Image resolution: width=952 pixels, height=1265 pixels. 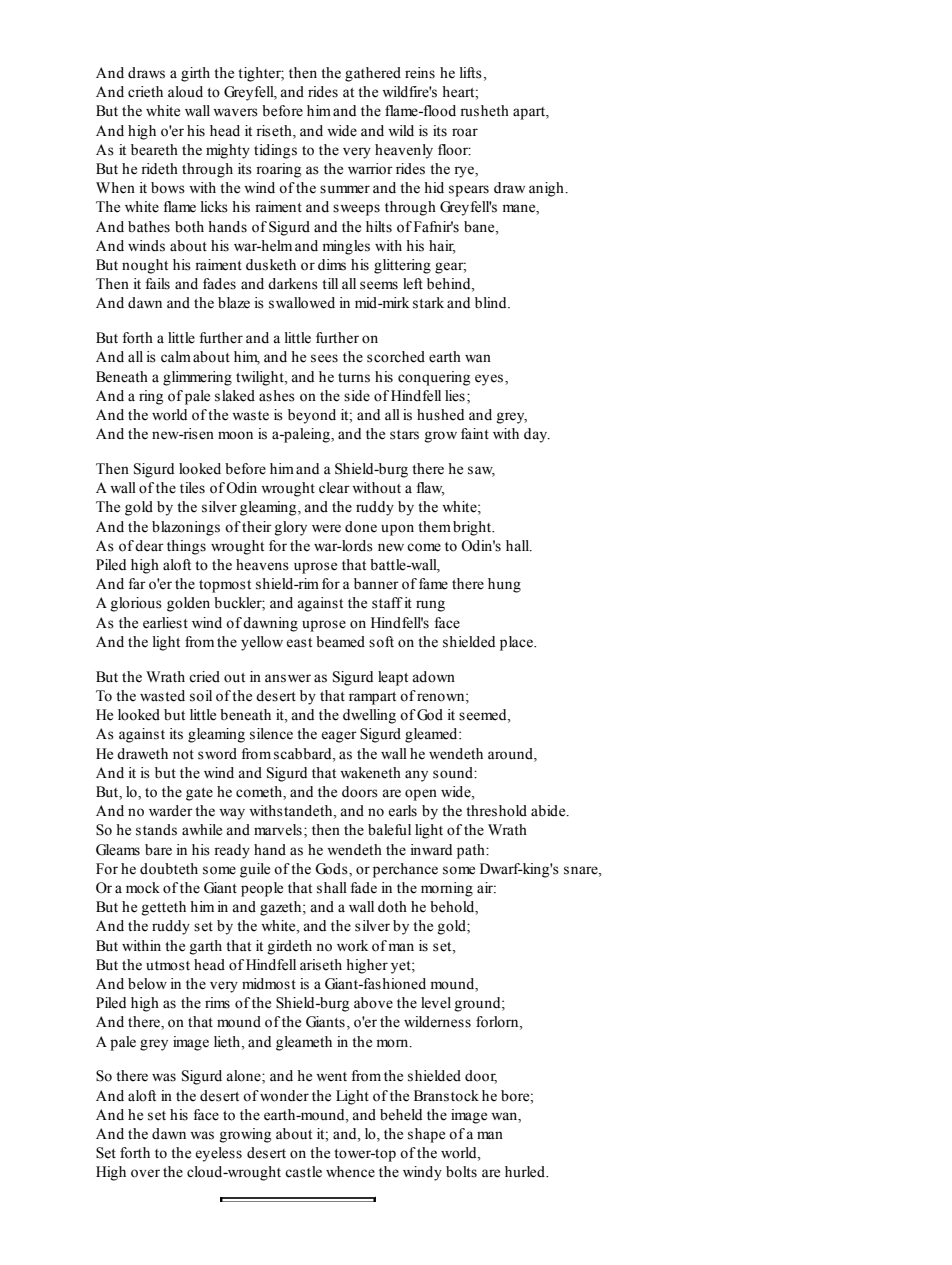 What do you see at coordinates (136, 604) in the screenshot?
I see `glorious` at bounding box center [136, 604].
